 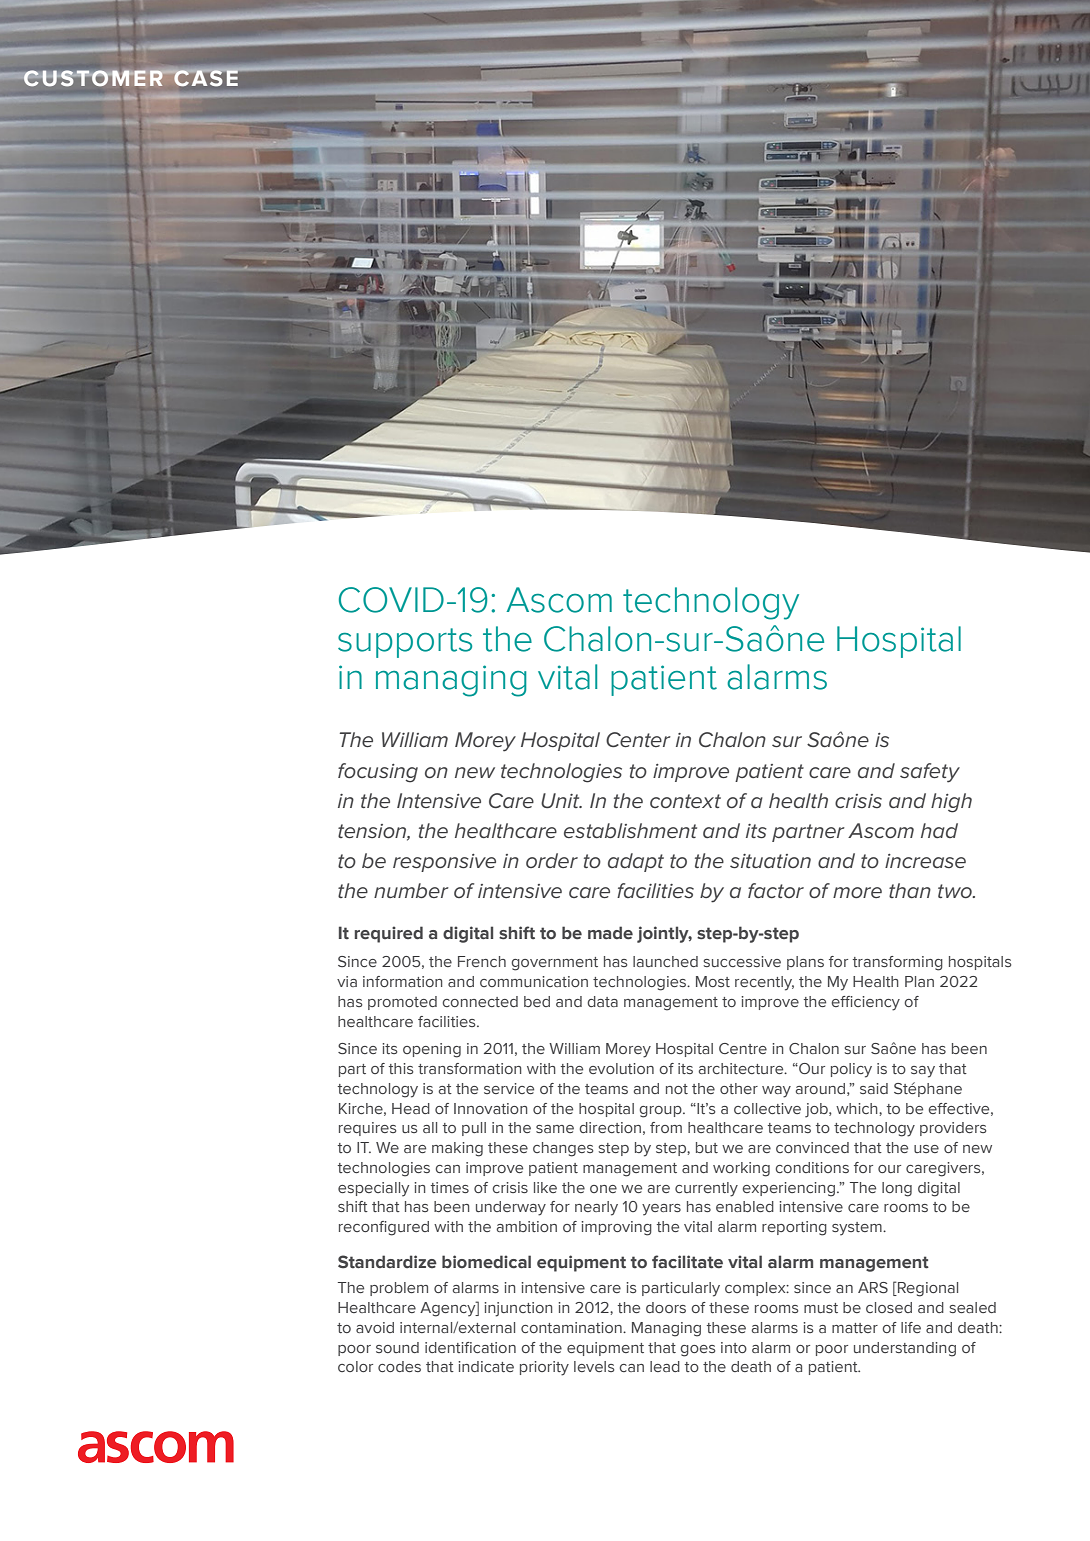 I want to click on CASE, so click(x=205, y=78).
